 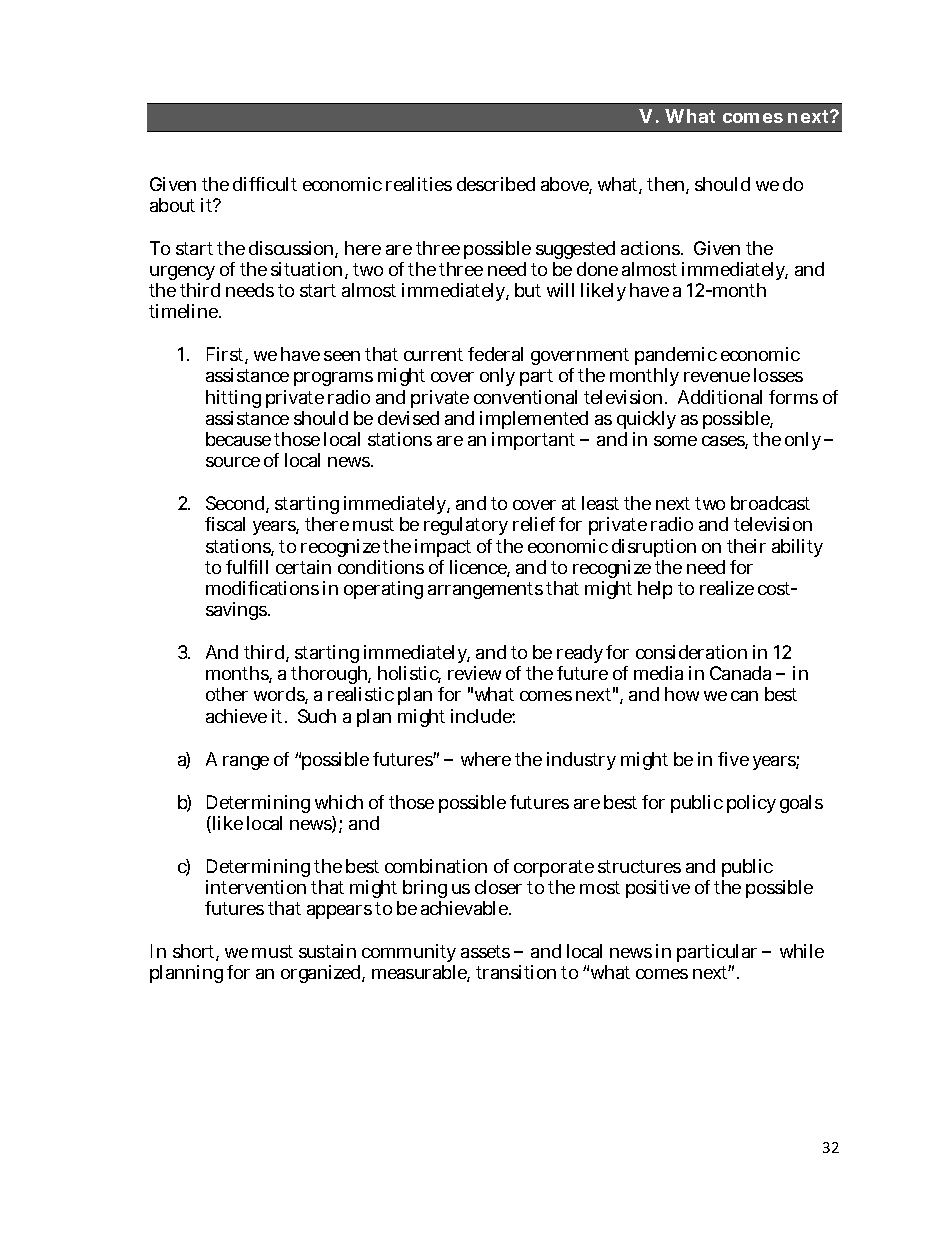 I want to click on industry, so click(x=581, y=761).
